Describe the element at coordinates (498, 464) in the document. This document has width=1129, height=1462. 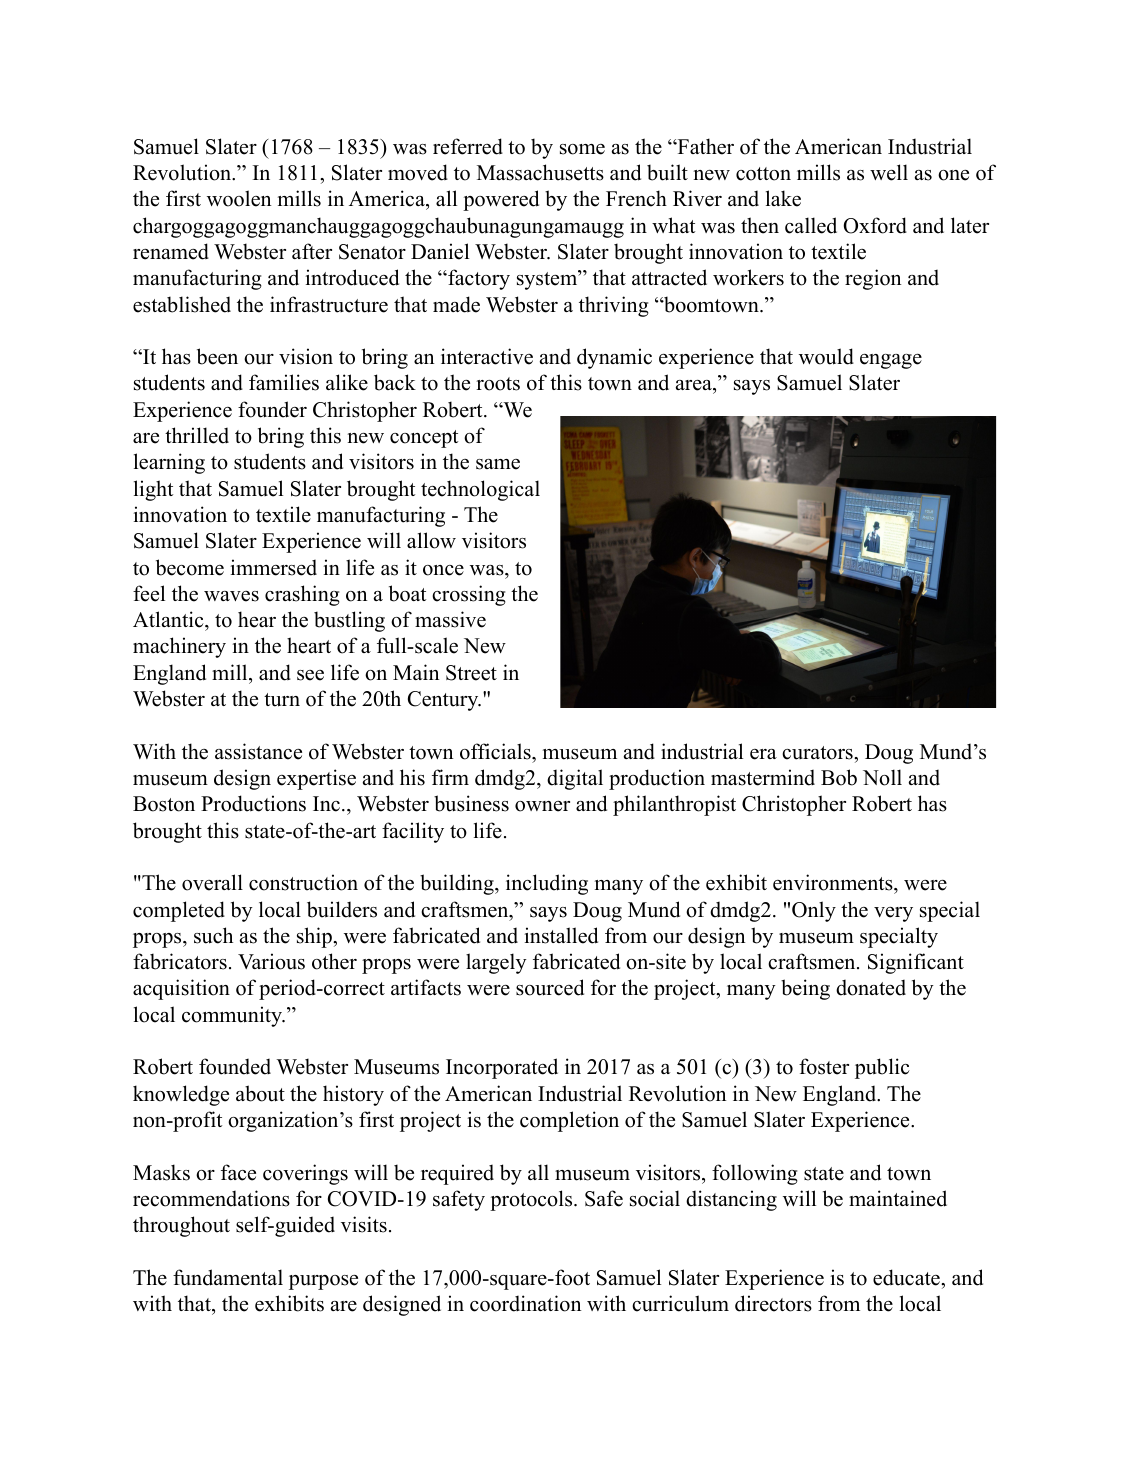
I see `same` at that location.
